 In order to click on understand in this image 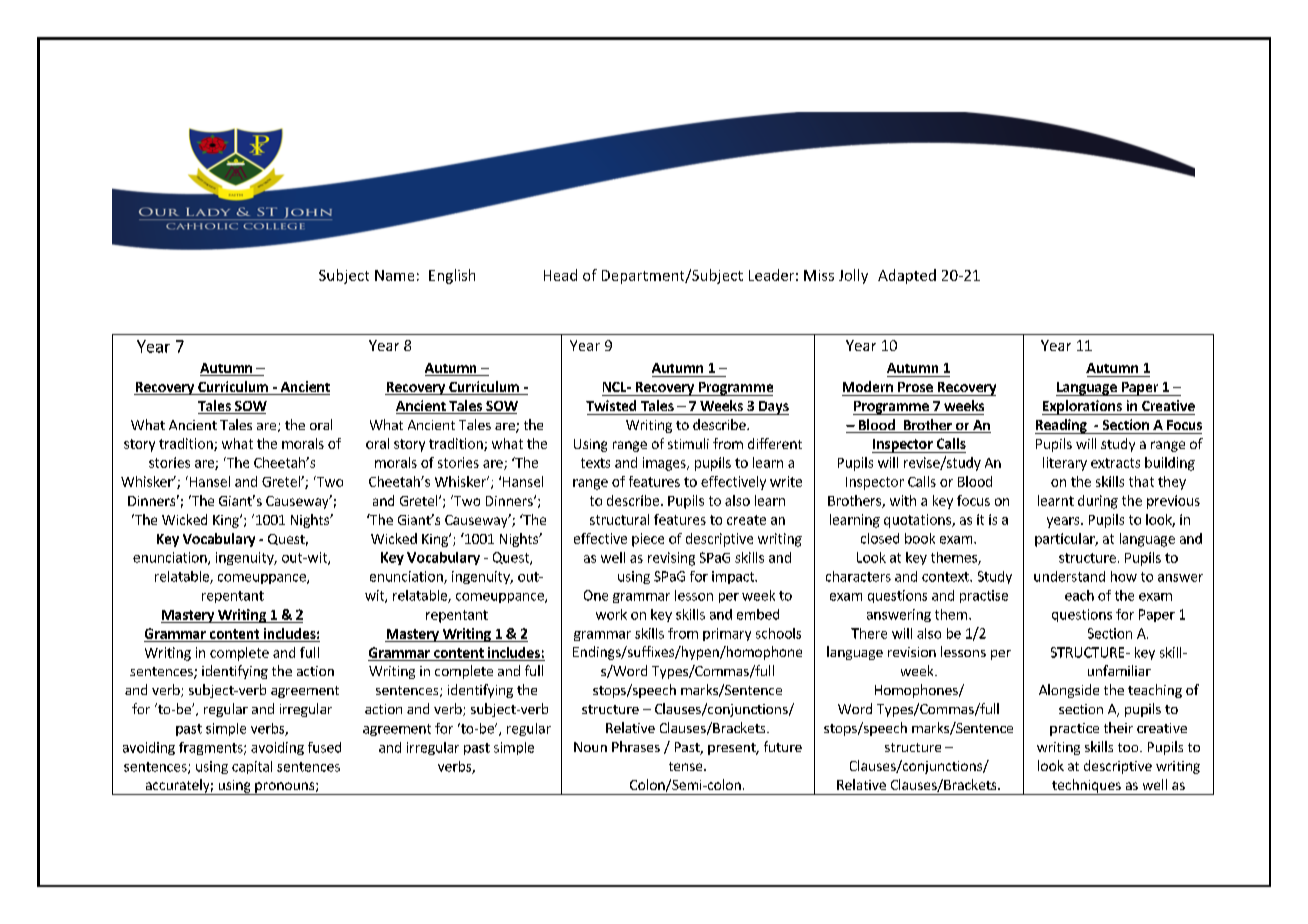, I will do `click(1069, 576)`.
